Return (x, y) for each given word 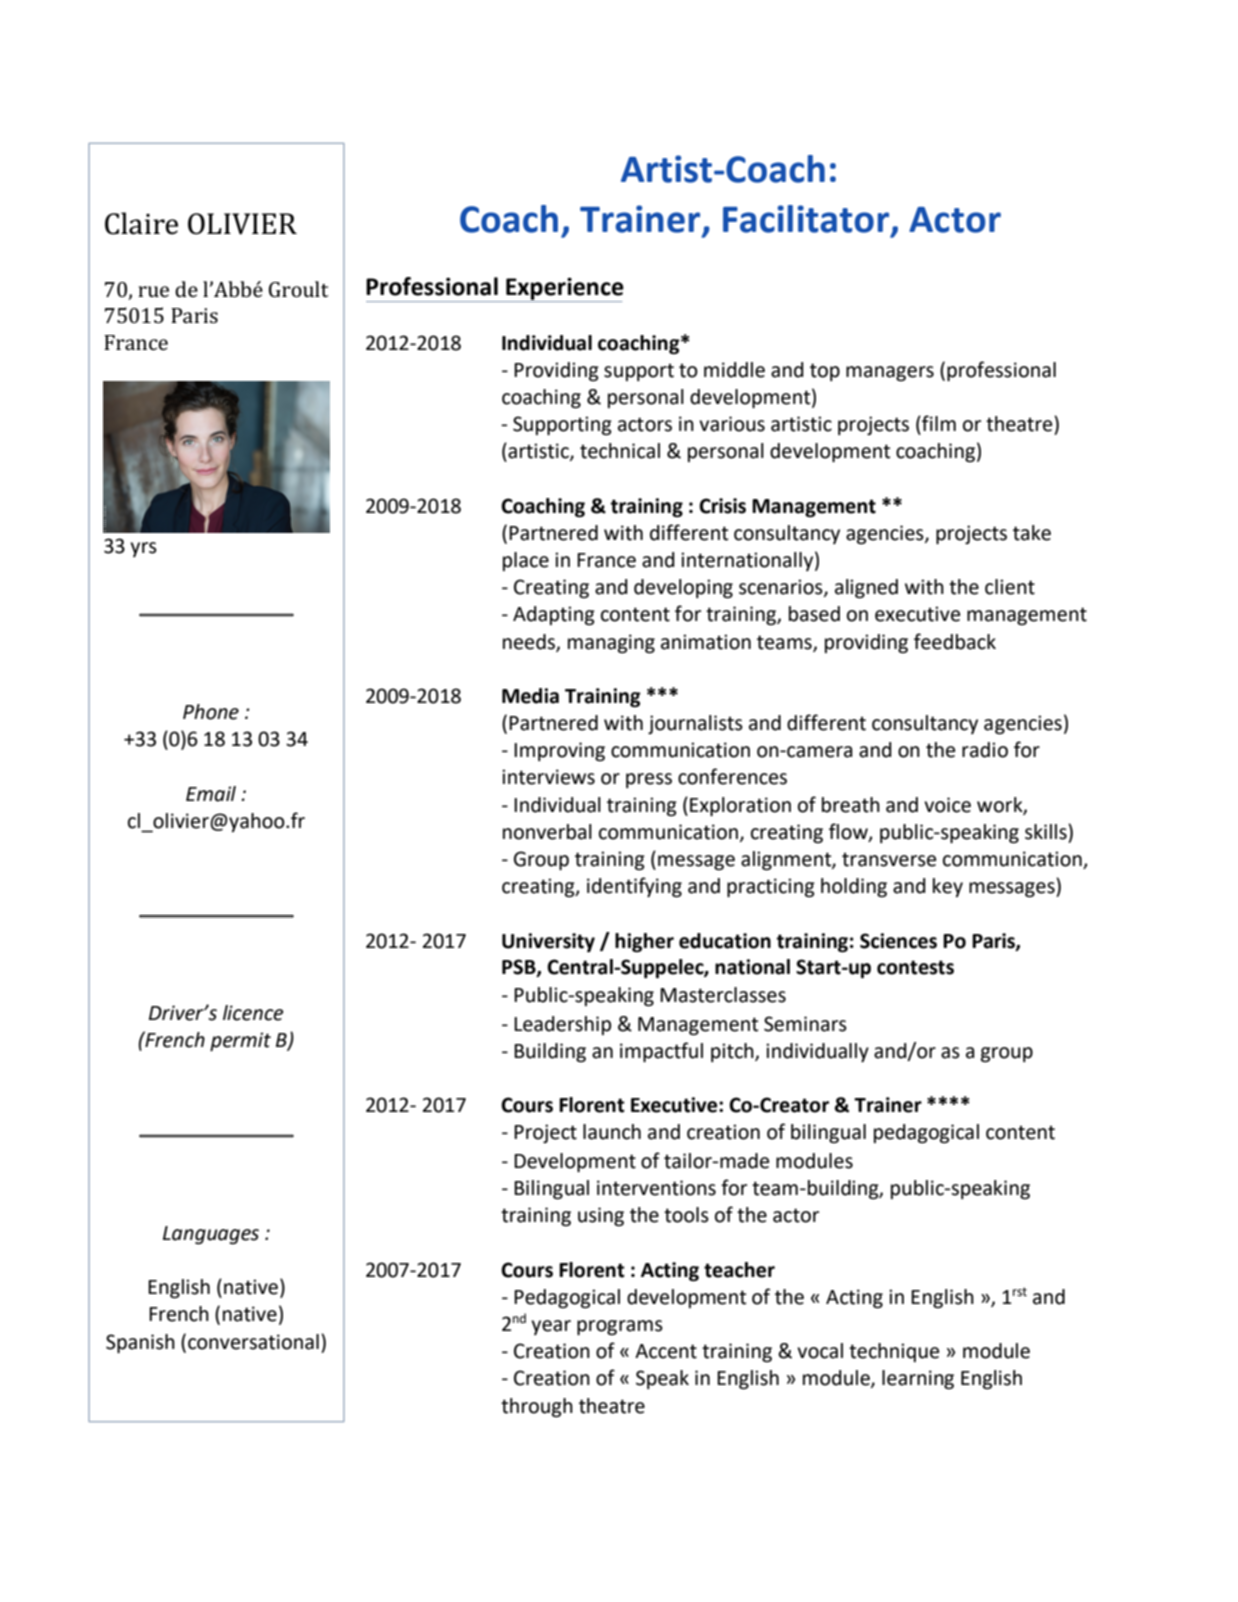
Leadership (562, 1025)
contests (915, 967)
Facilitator (807, 219)
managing (611, 644)
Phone (211, 712)
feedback (955, 641)
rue (153, 291)
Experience (564, 289)
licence (253, 1013)
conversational (253, 1342)
